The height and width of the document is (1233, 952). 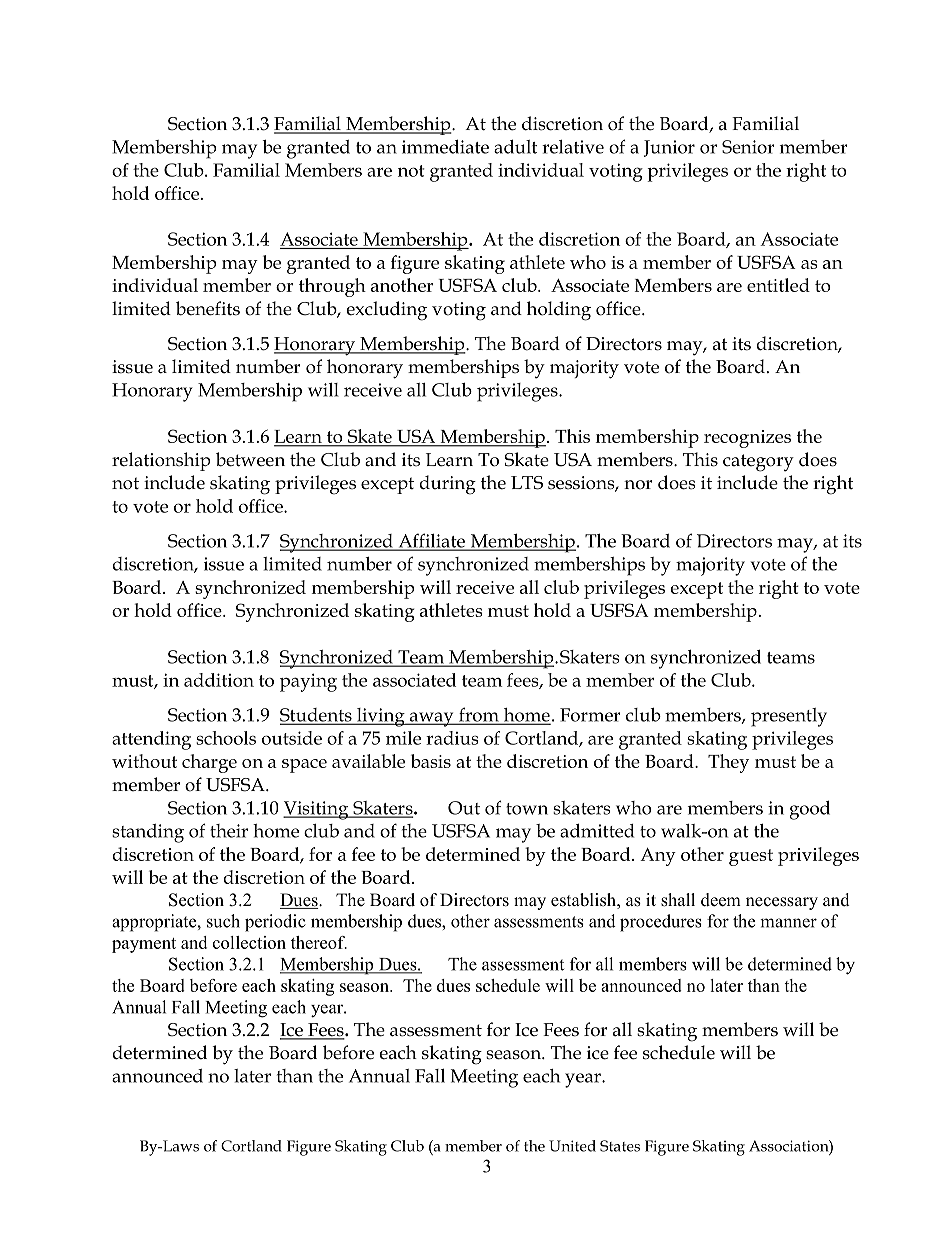 What do you see at coordinates (478, 715) in the document?
I see `from` at bounding box center [478, 715].
